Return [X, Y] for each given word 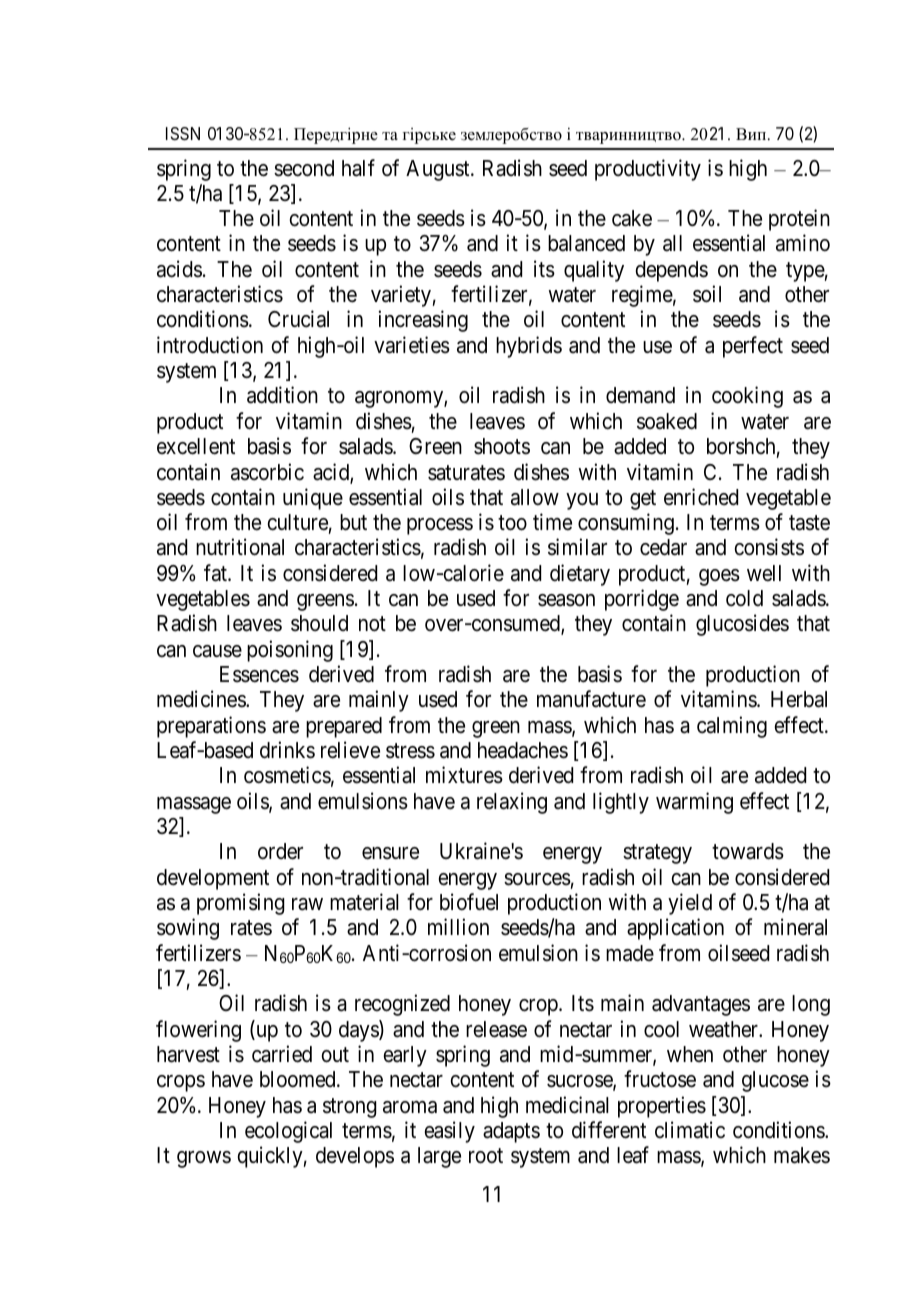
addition [282, 395]
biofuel [469, 901]
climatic [690, 1130]
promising [241, 904]
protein [799, 220]
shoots [502, 446]
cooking [747, 397]
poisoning [290, 651]
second [304, 168]
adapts [511, 1132]
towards [748, 851]
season [566, 600]
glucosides [742, 625]
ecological [288, 1132]
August [439, 170]
